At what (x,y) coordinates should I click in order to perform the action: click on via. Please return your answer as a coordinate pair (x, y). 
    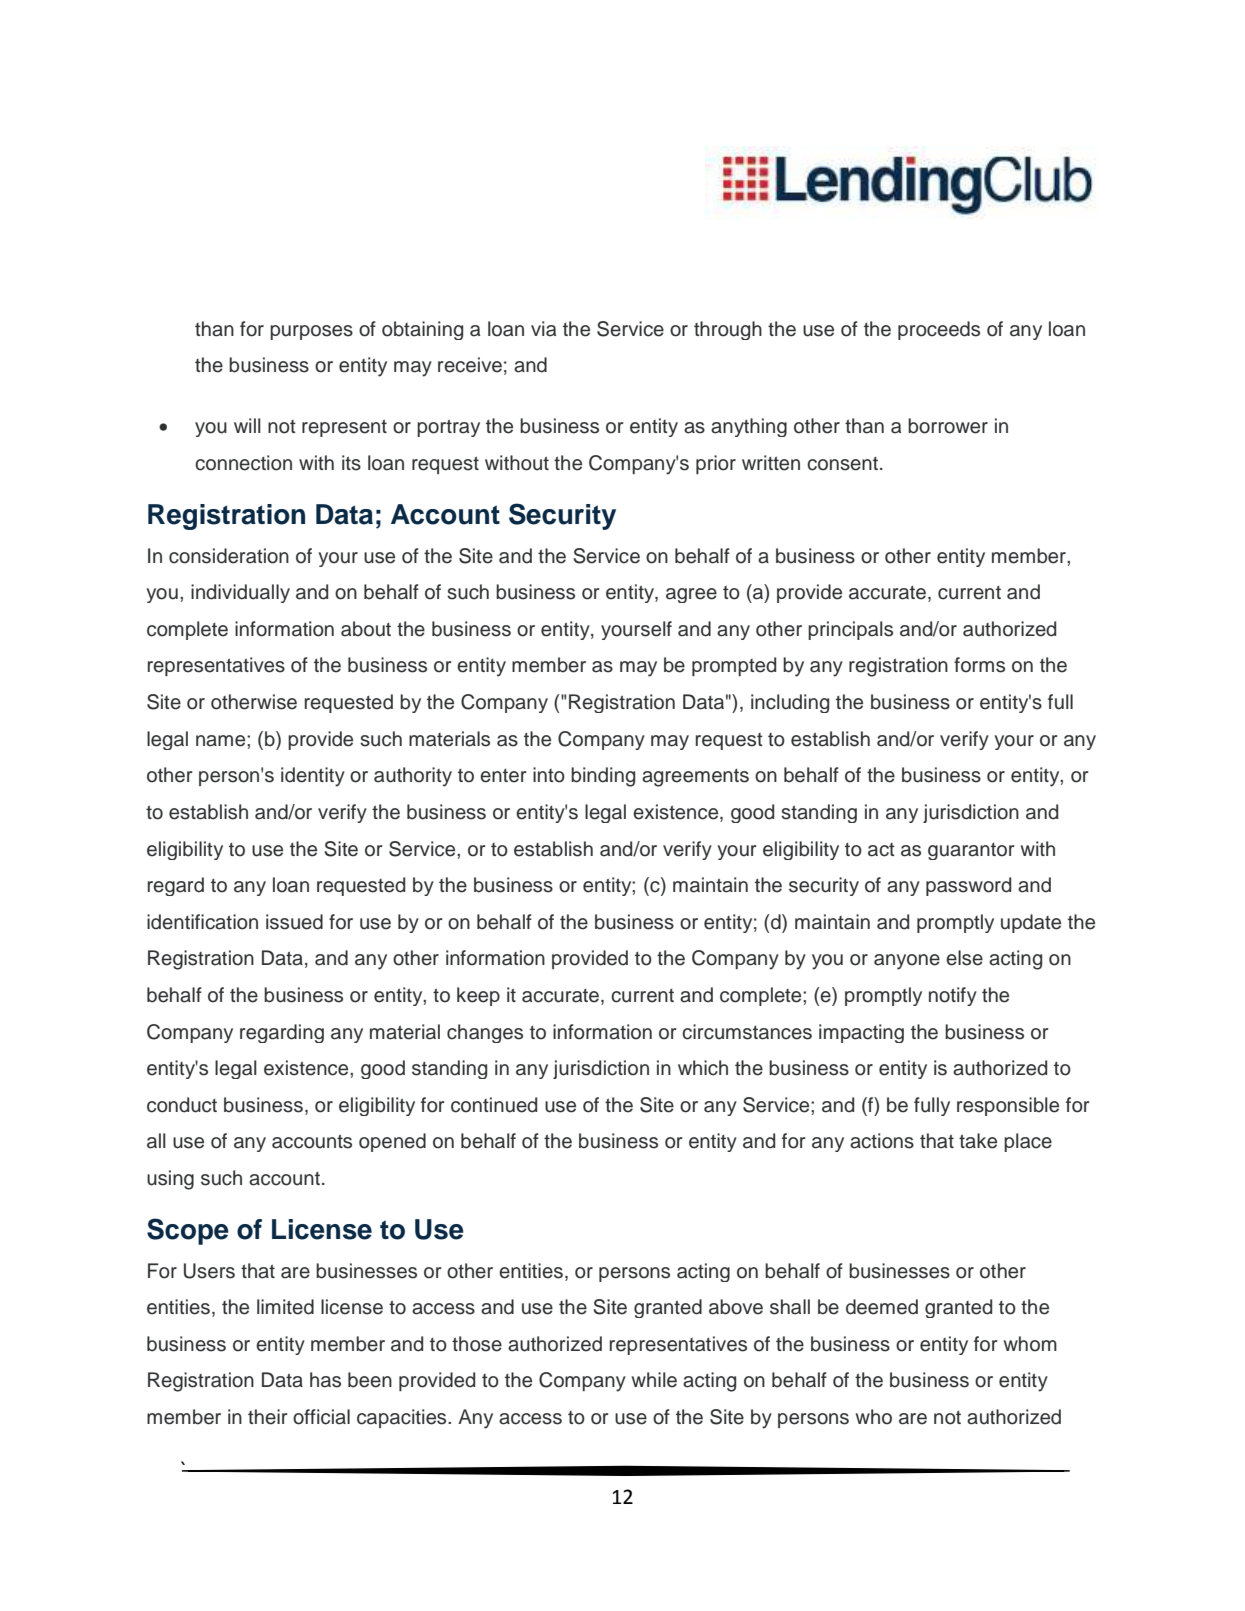
    Looking at the image, I should click on (543, 329).
